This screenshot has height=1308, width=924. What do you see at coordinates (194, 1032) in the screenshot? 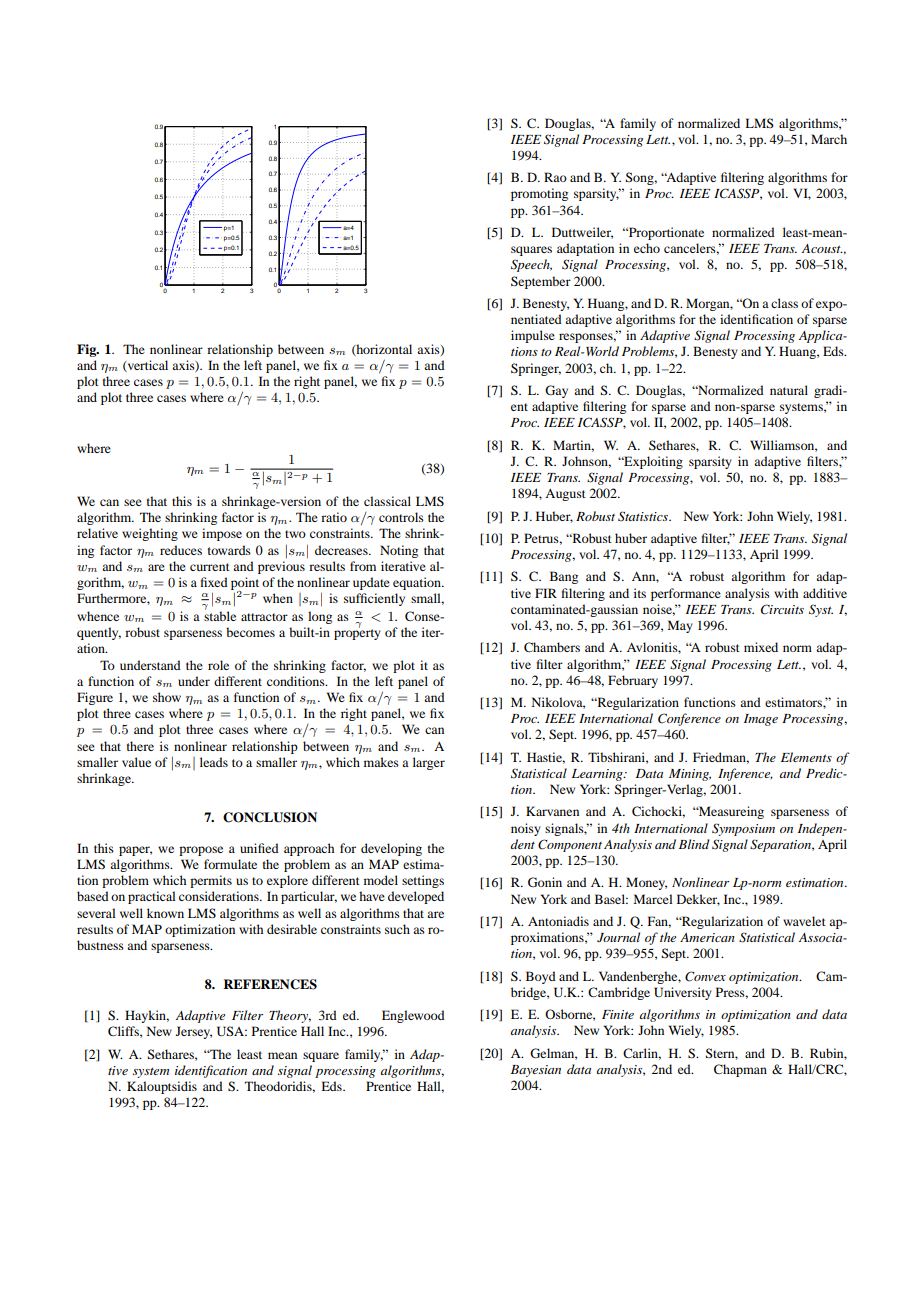
I see `Jersey` at bounding box center [194, 1032].
